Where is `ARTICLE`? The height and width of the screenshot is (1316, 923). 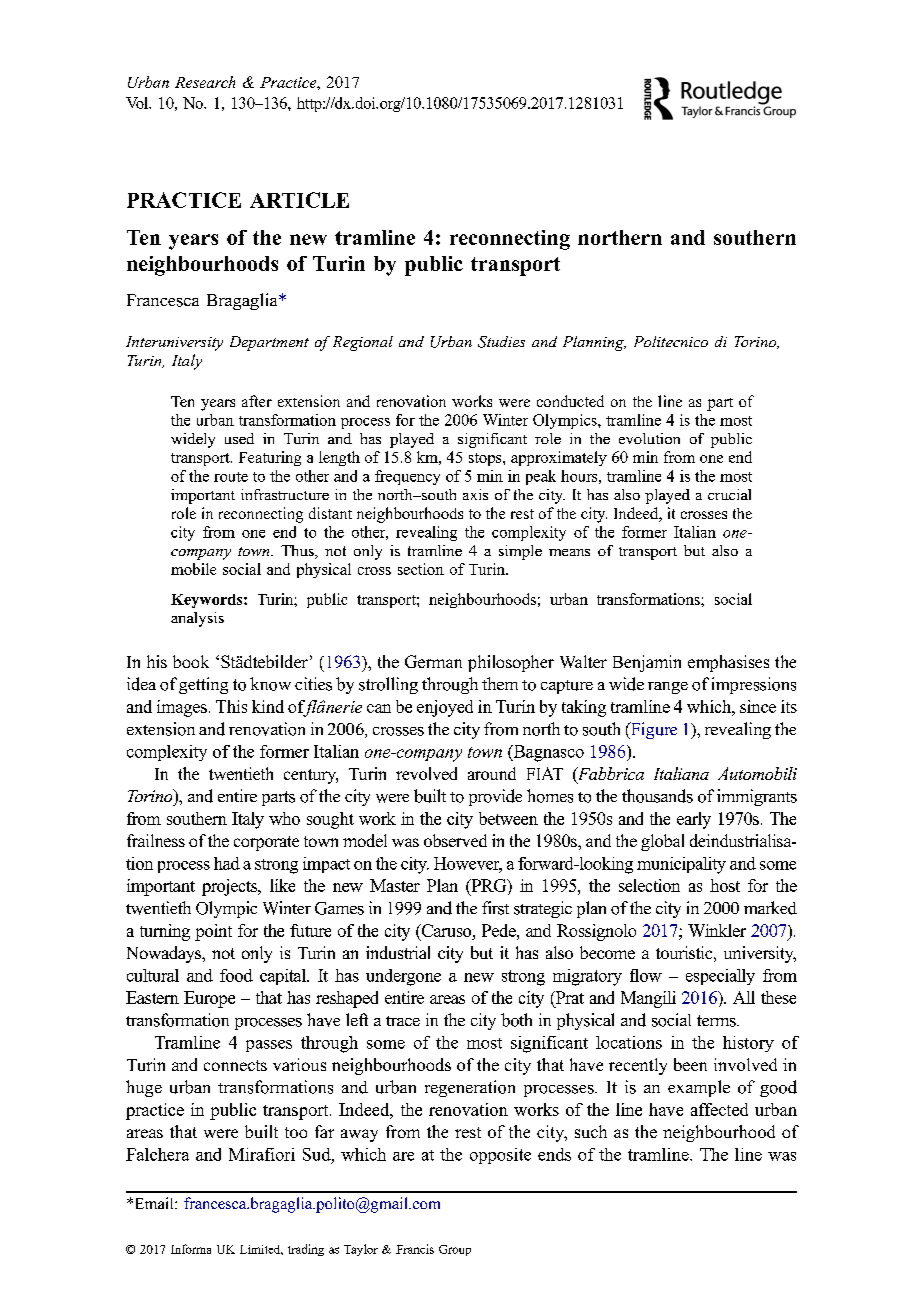 ARTICLE is located at coordinates (299, 200).
